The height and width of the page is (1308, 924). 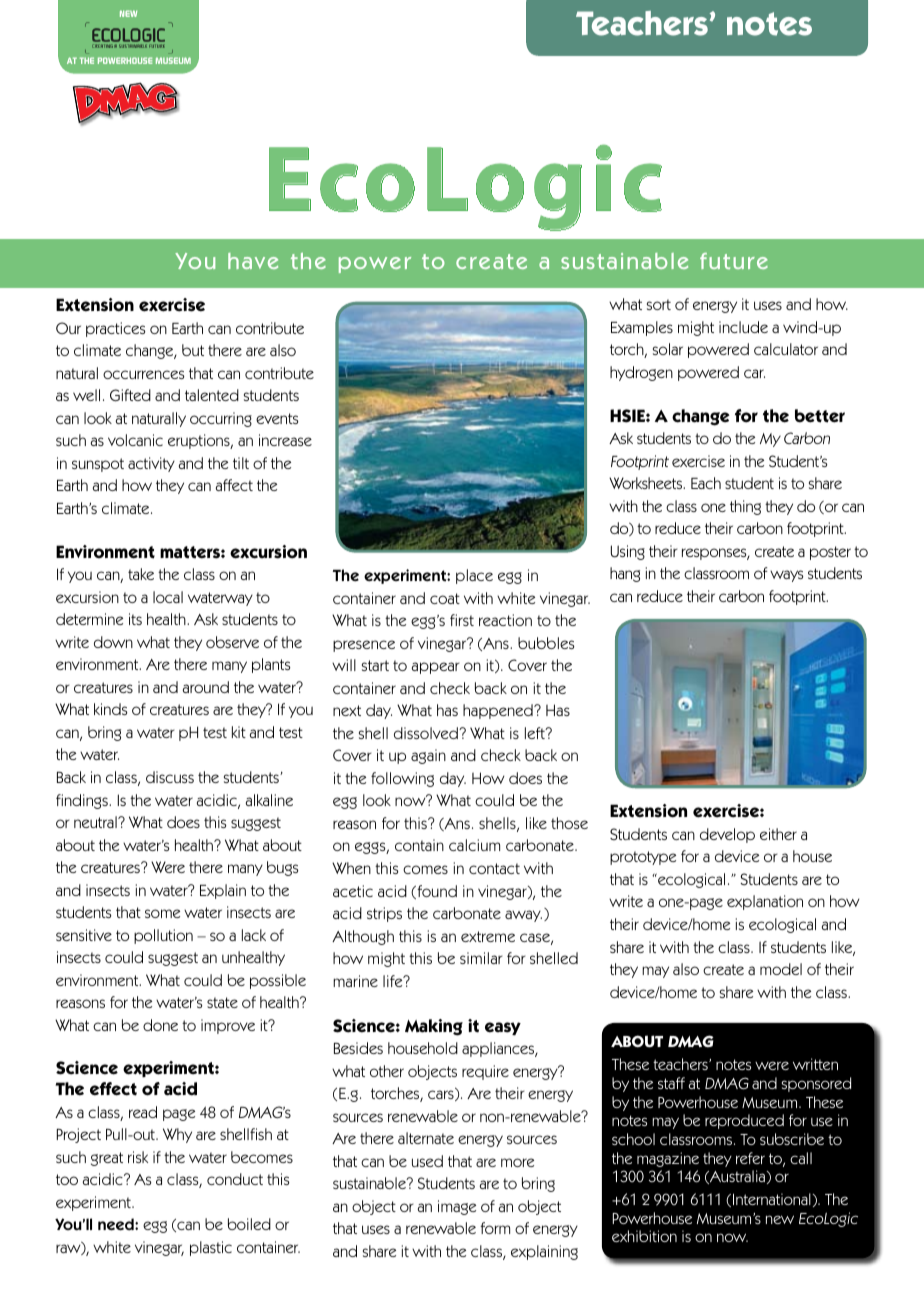 What do you see at coordinates (116, 329) in the page?
I see `practices` at bounding box center [116, 329].
